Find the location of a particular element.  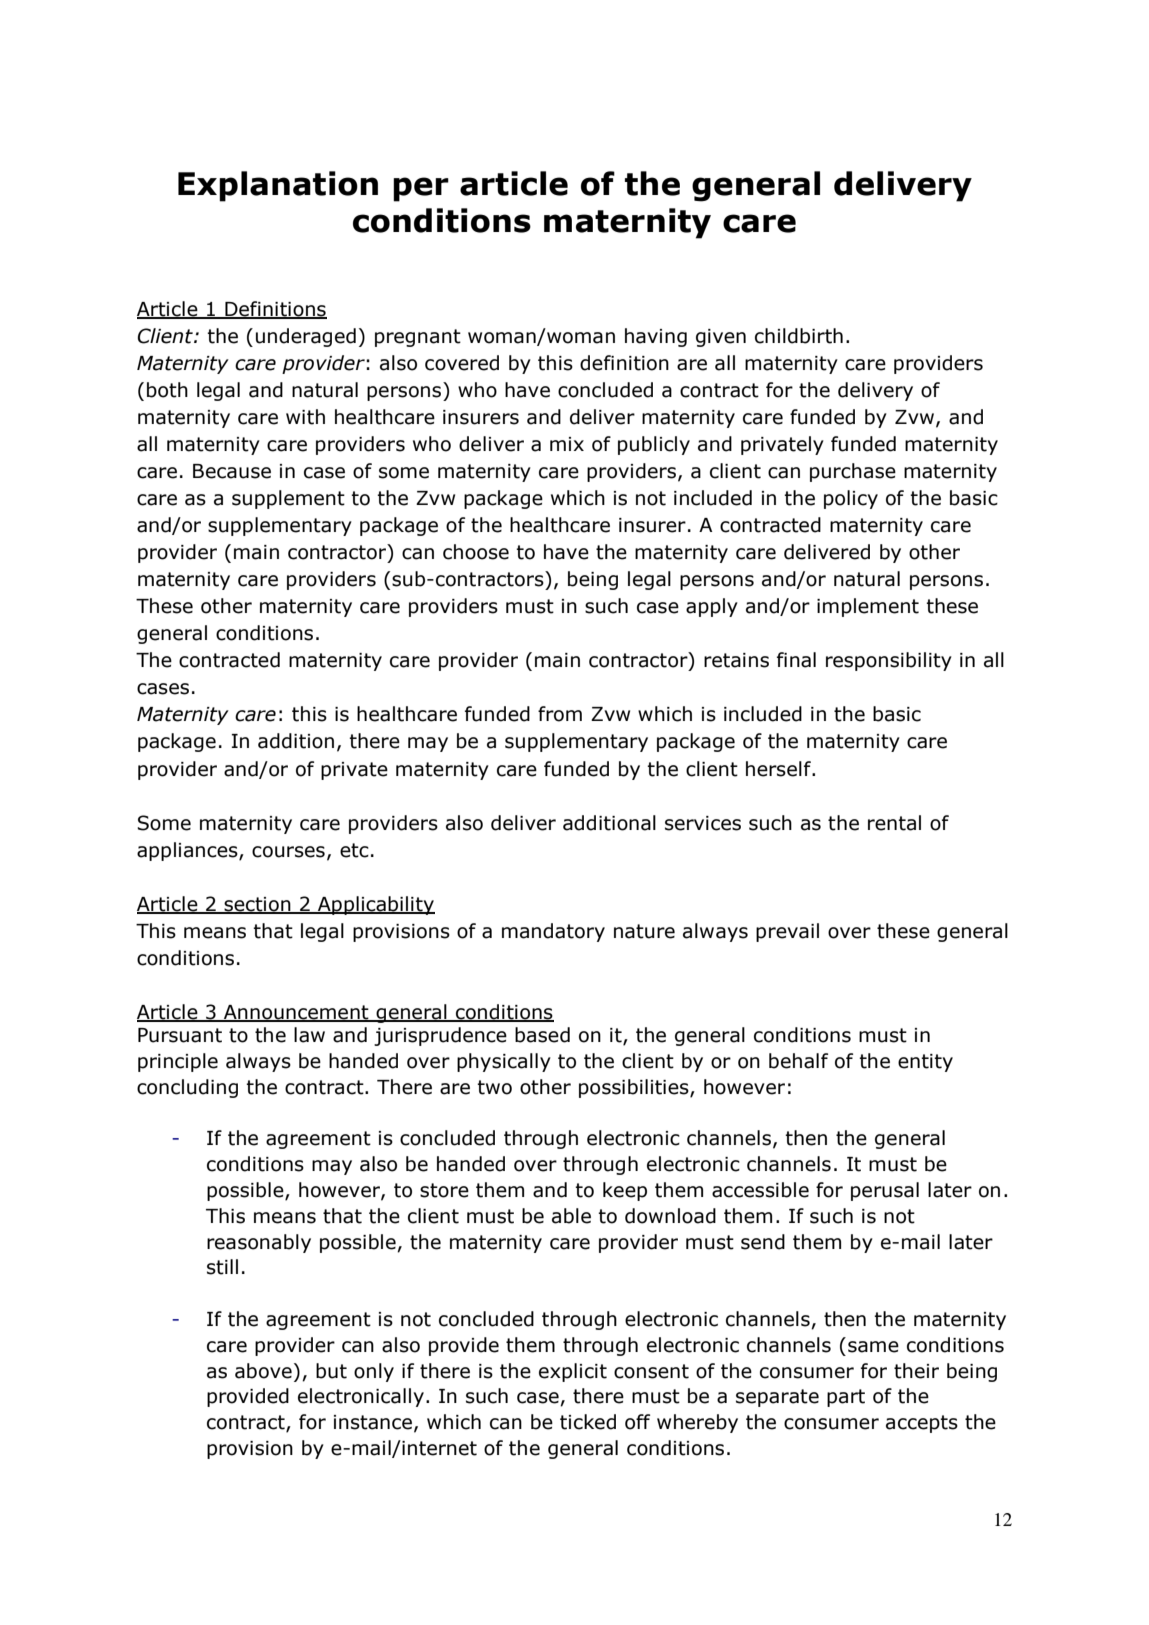

from is located at coordinates (560, 714).
